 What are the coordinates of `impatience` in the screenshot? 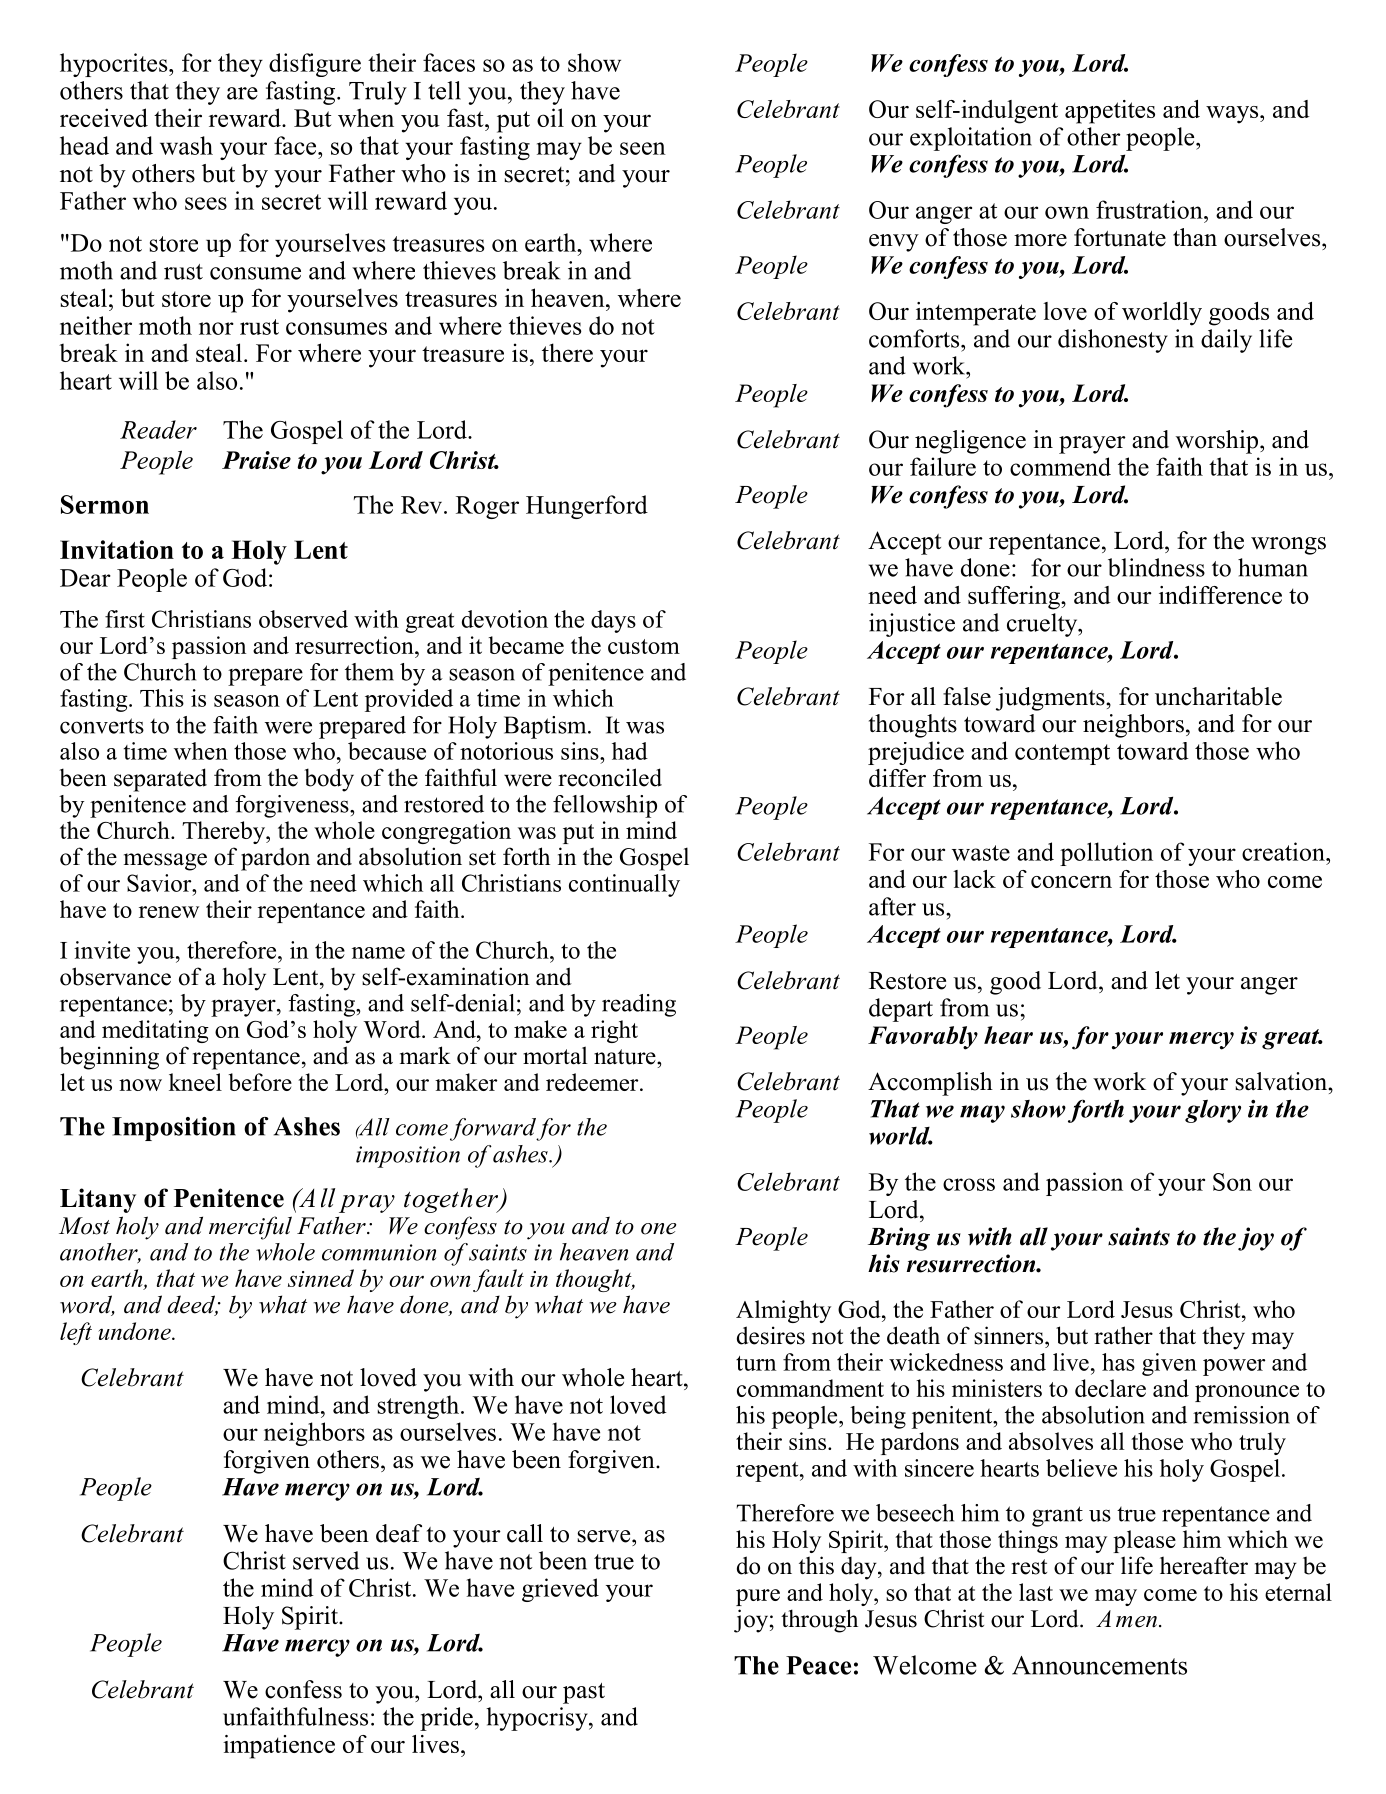 It's located at (279, 1747).
